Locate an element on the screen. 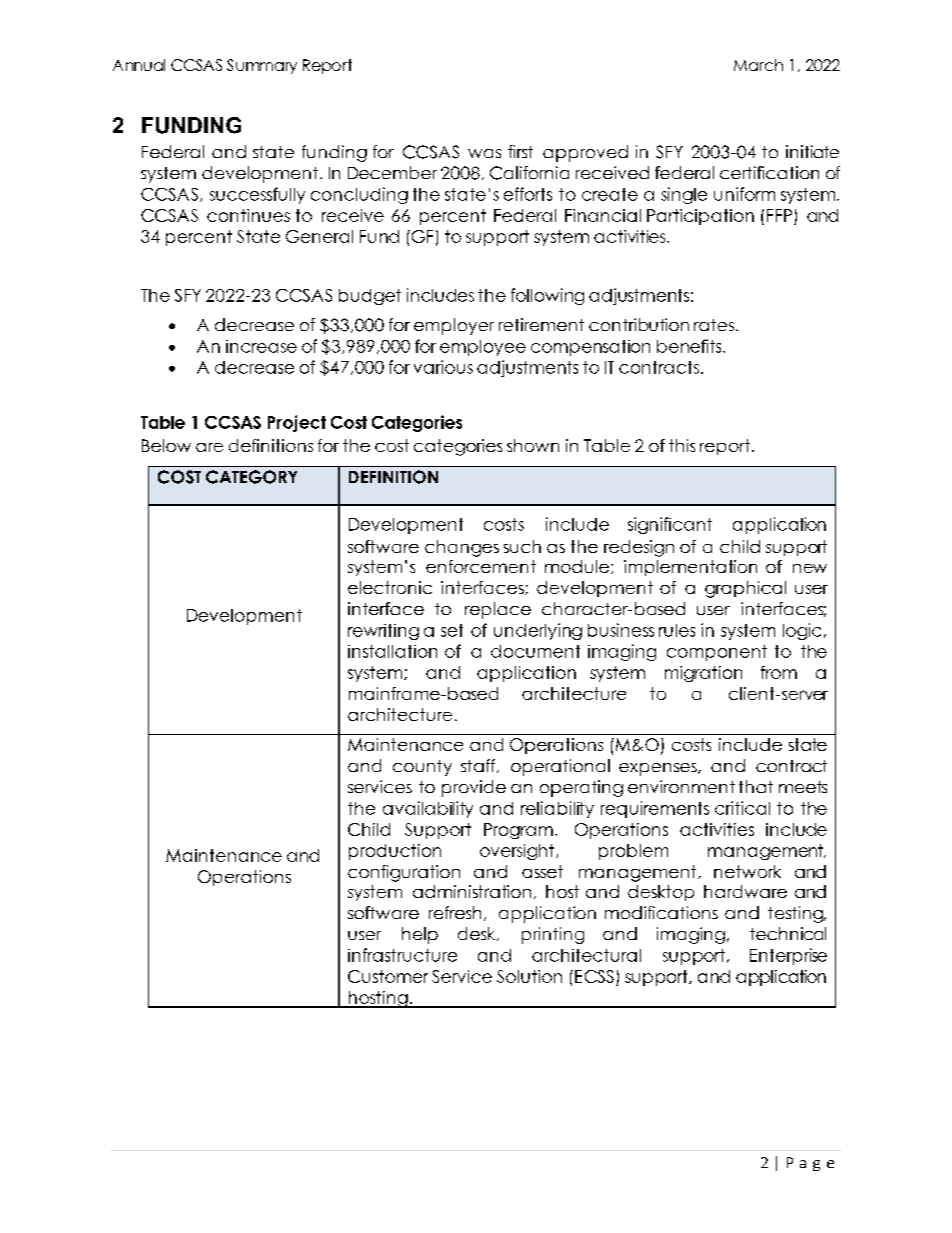 Image resolution: width=952 pixels, height=1233 pixels. March is located at coordinates (758, 65).
